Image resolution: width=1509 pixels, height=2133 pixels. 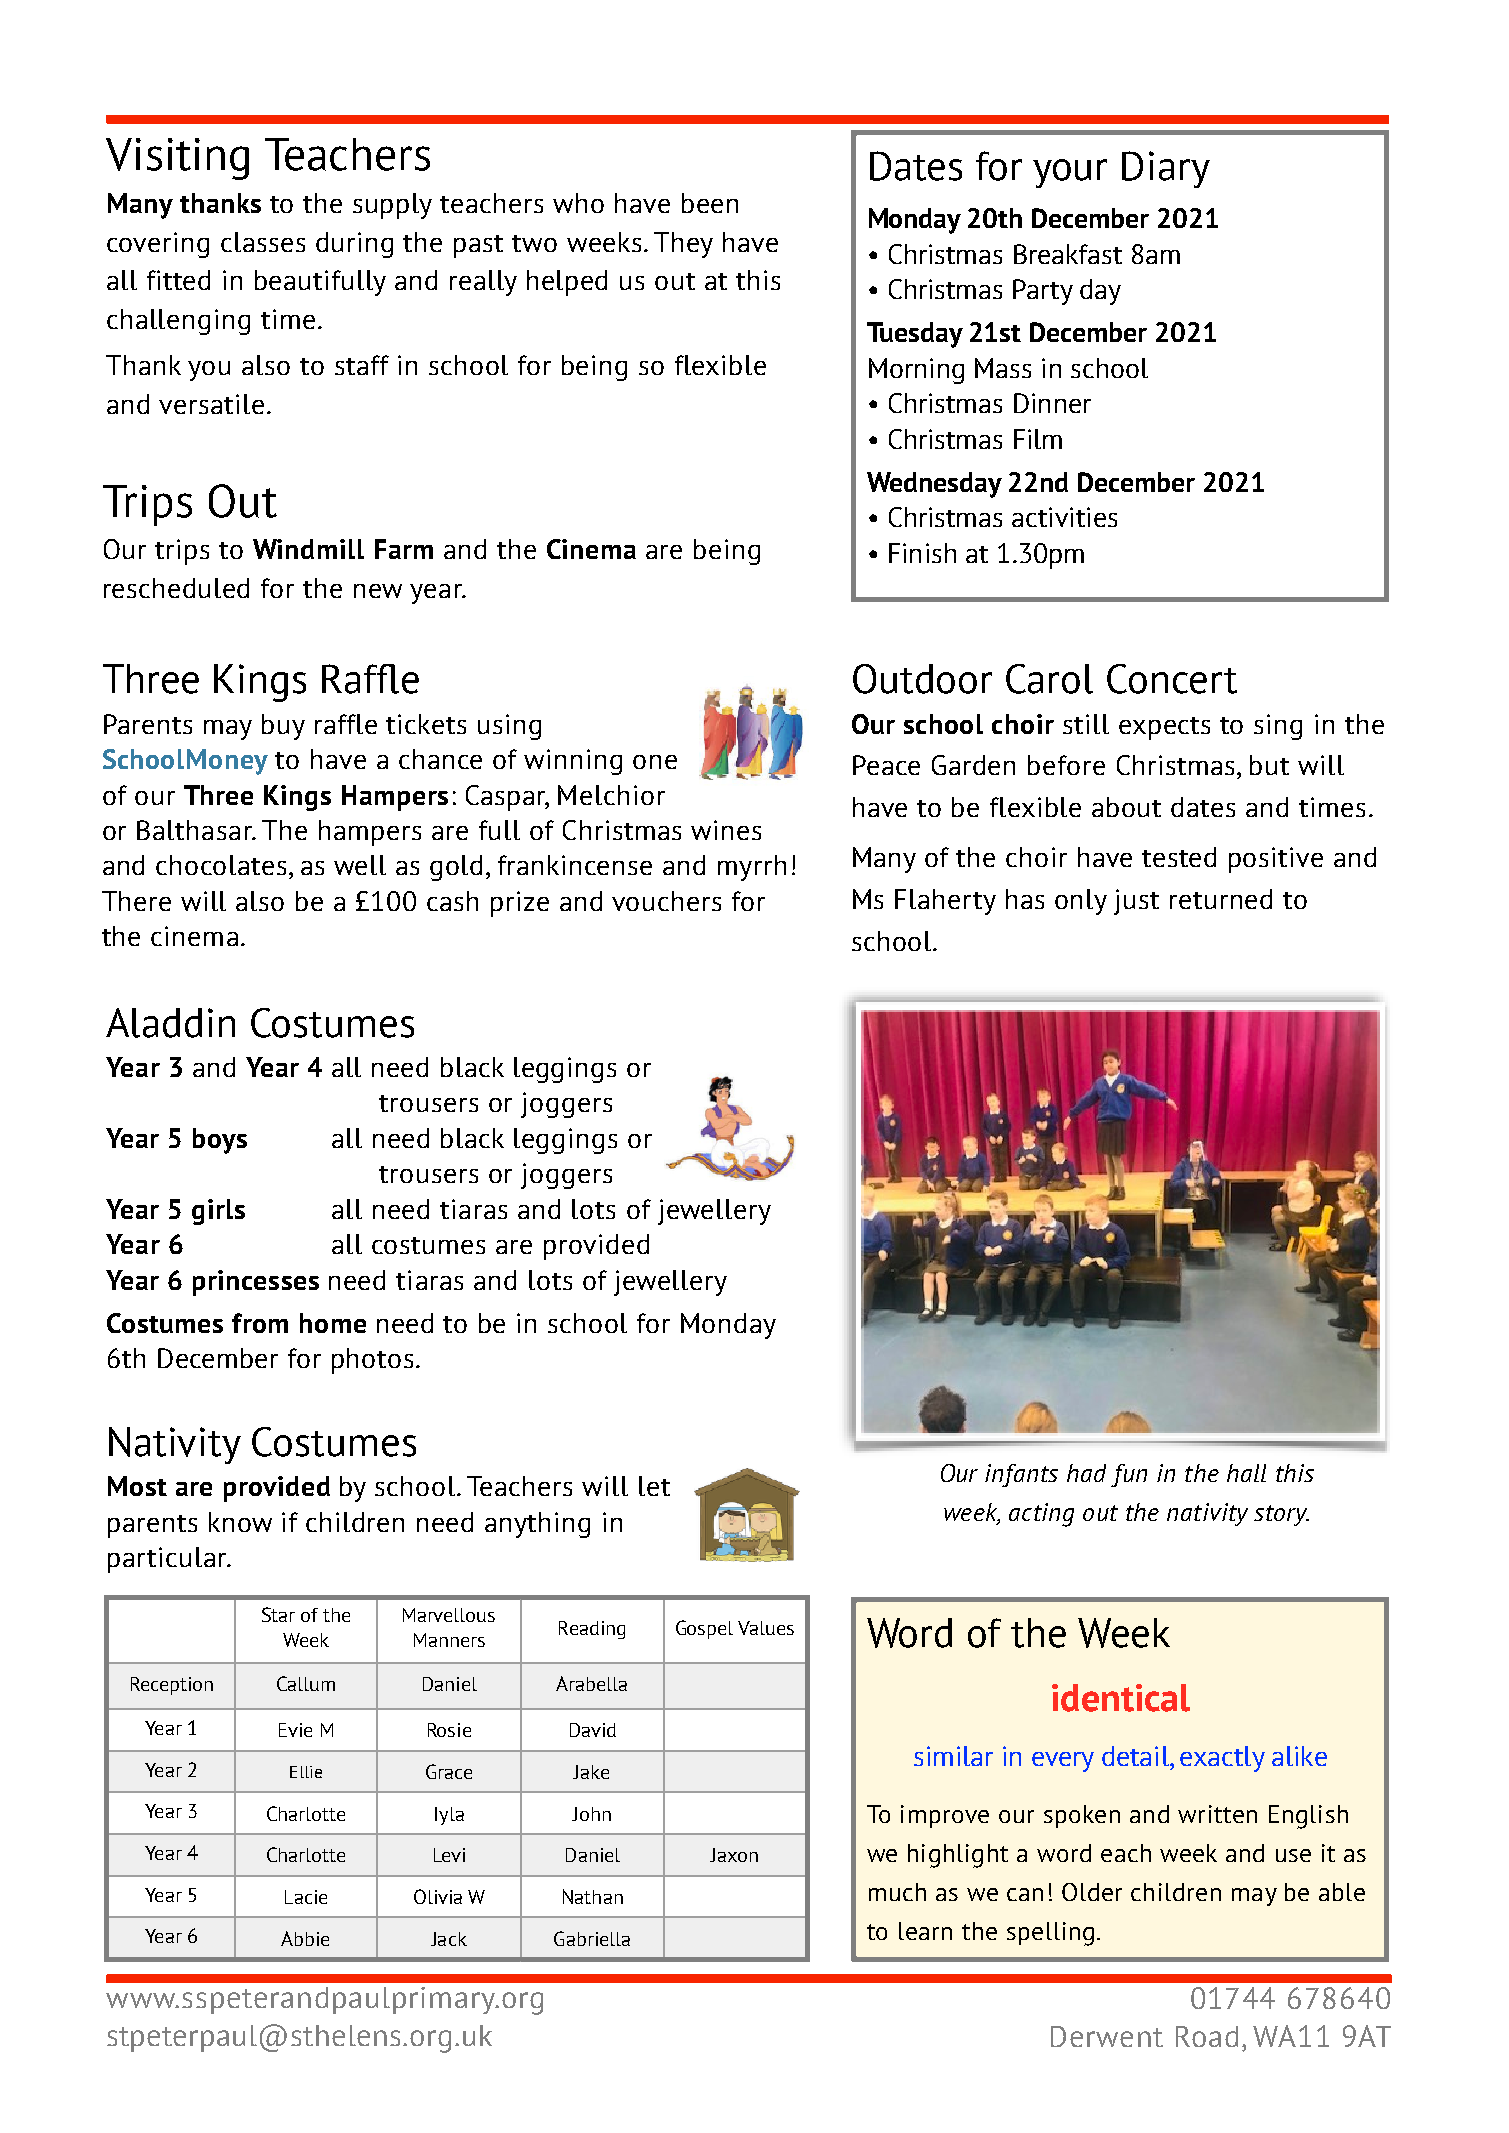 What do you see at coordinates (1221, 899) in the page?
I see `returned` at bounding box center [1221, 899].
